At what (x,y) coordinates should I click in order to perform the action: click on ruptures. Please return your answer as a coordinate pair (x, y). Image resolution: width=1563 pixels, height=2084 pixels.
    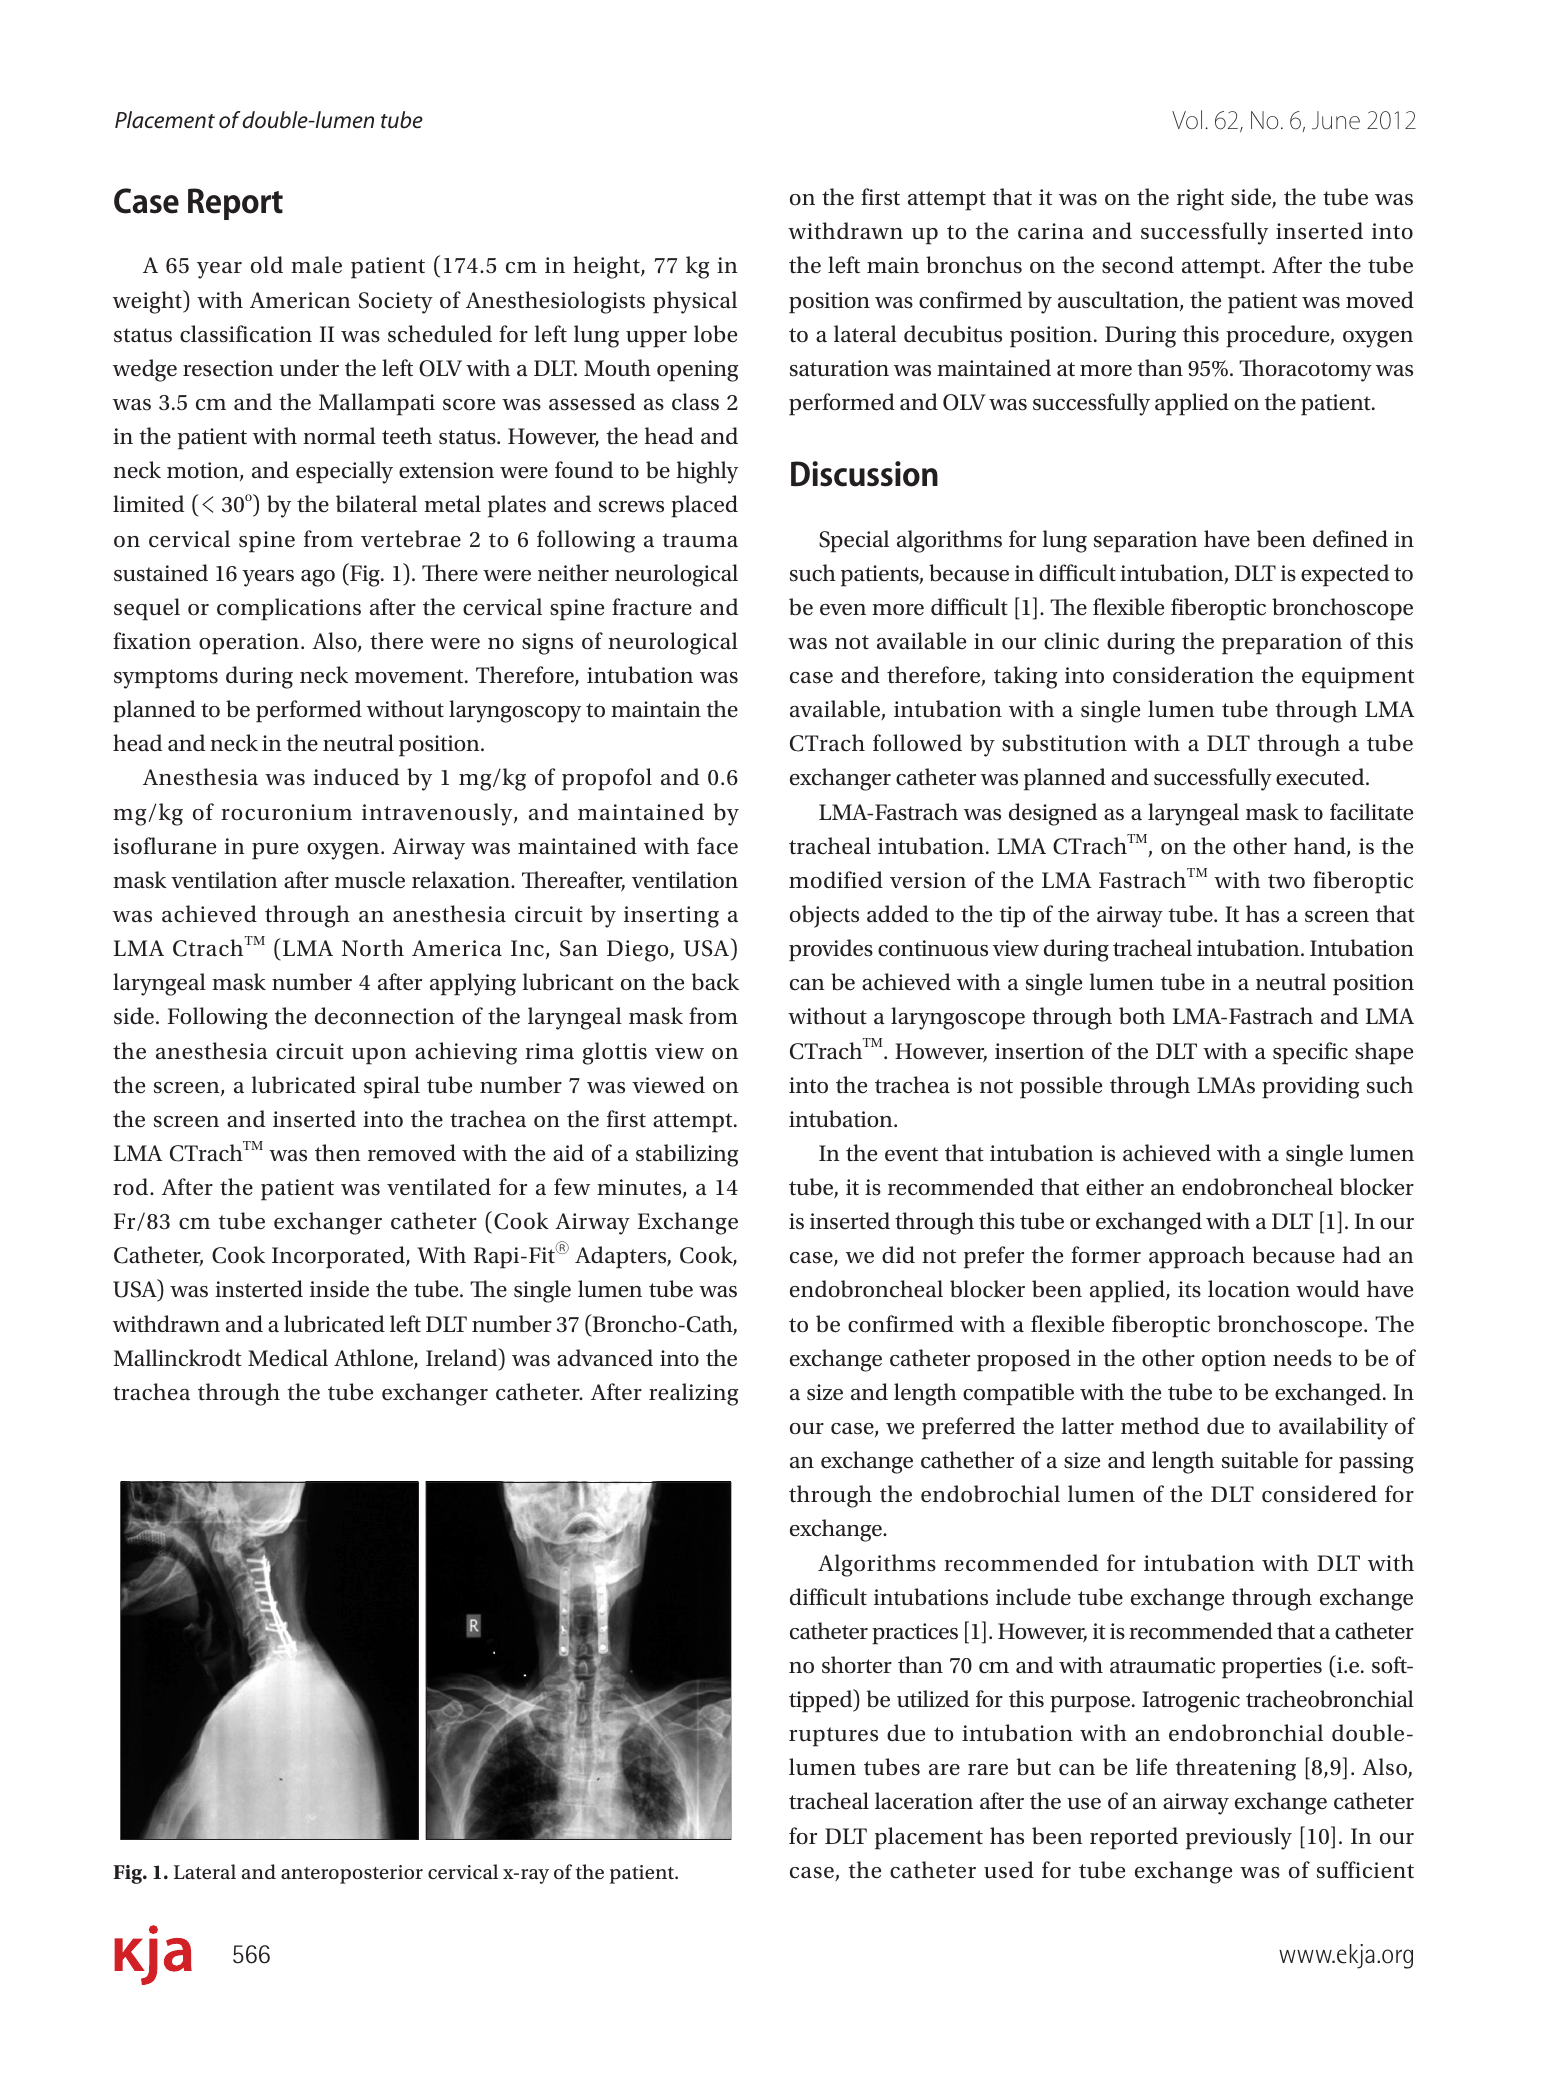
    Looking at the image, I should click on (833, 1737).
